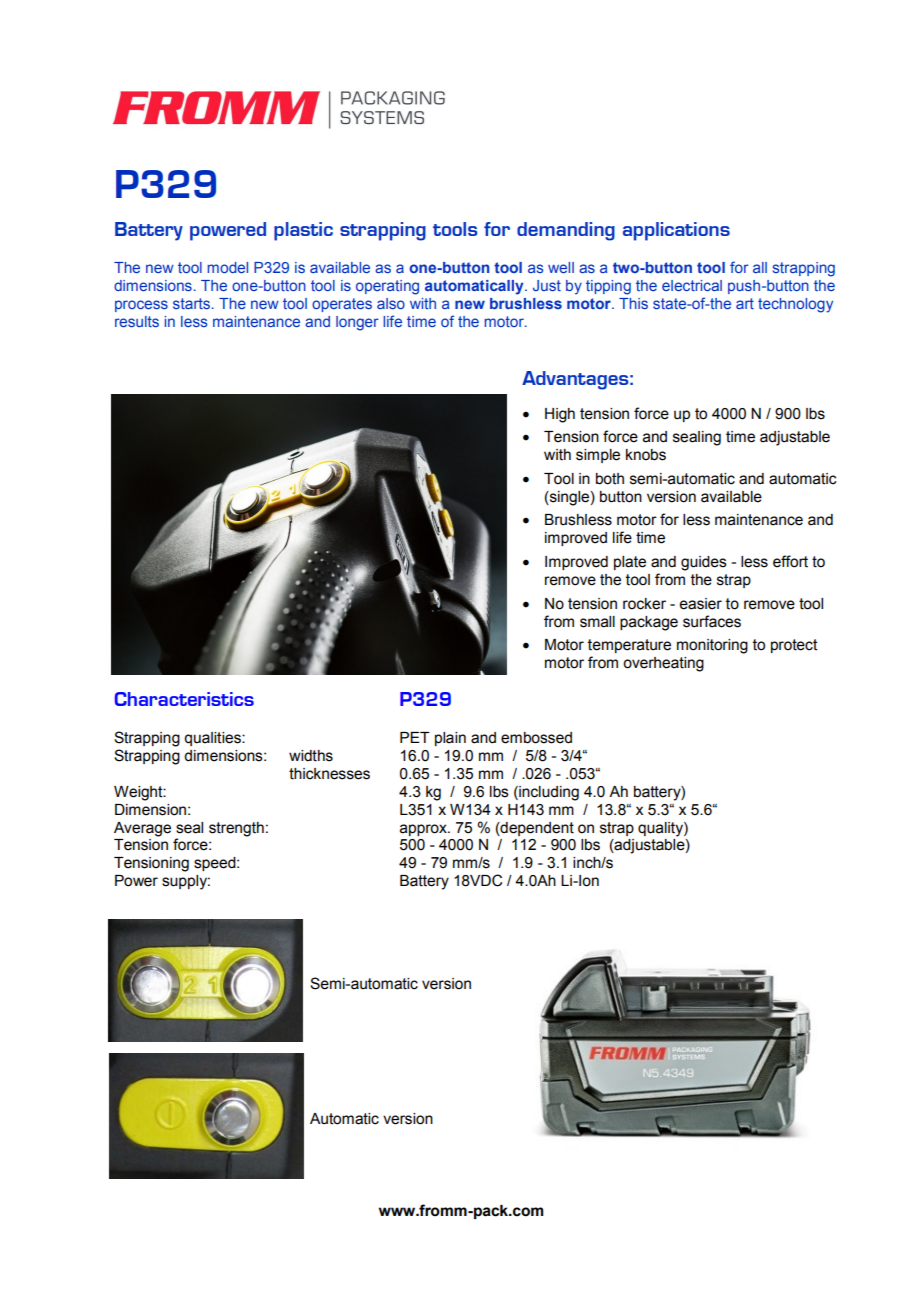  I want to click on technology, so click(795, 305).
